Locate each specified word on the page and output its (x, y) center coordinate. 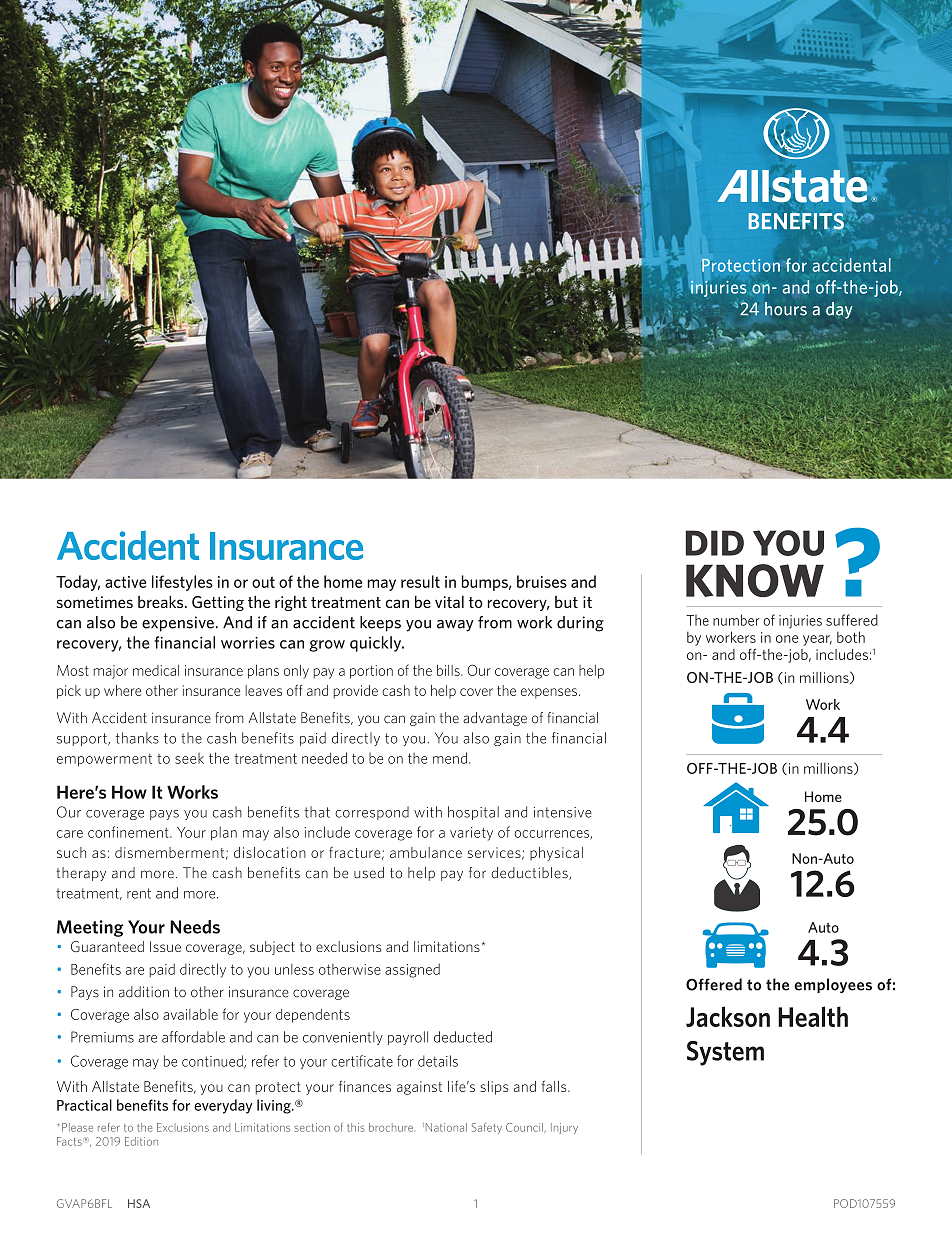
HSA (139, 1203)
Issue (165, 946)
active (125, 582)
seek (189, 758)
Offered (714, 984)
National (446, 1127)
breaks (162, 601)
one (787, 639)
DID (715, 543)
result (420, 581)
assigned (412, 970)
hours (786, 309)
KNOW (755, 580)
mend (450, 758)
